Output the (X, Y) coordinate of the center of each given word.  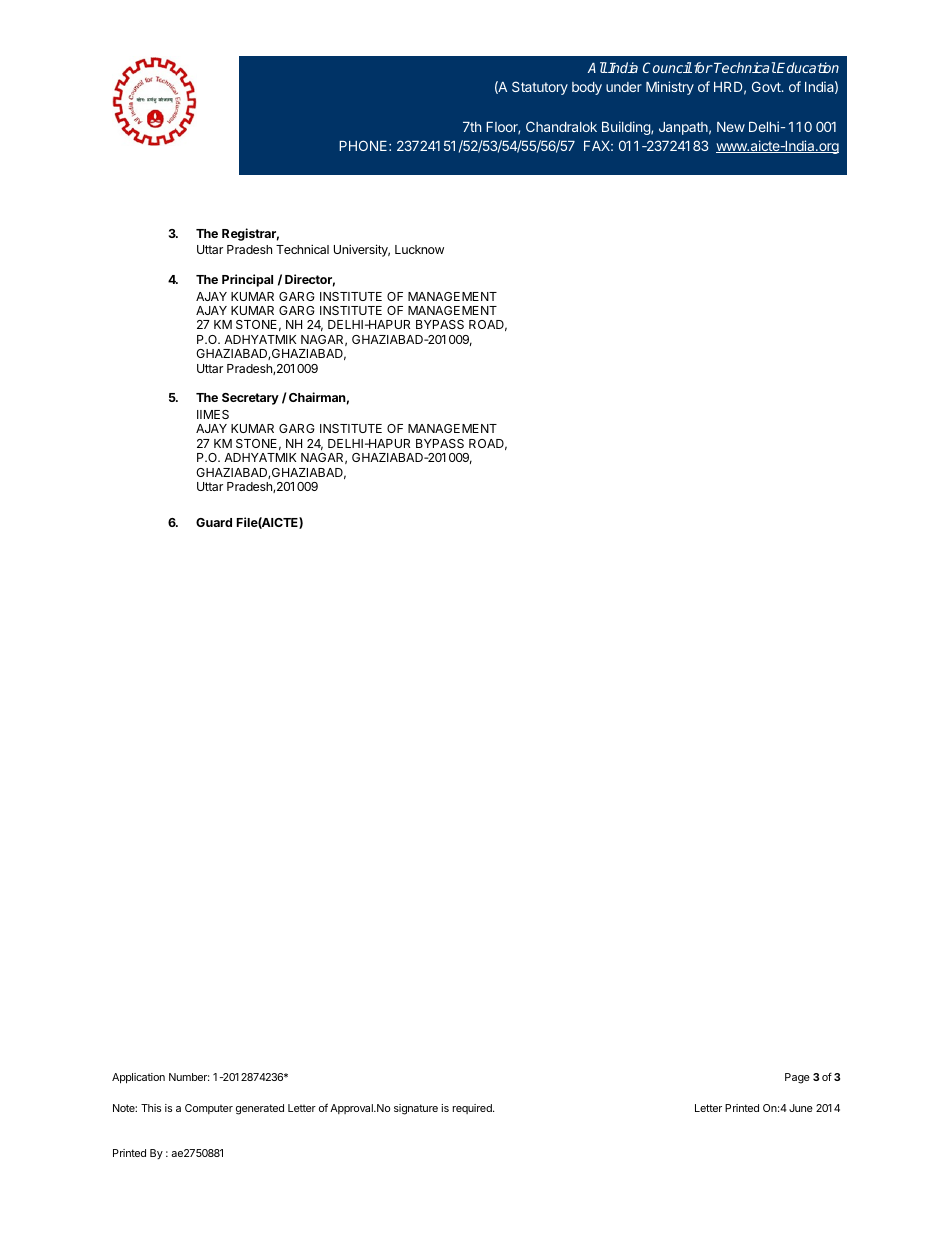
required (473, 1109)
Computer (209, 1109)
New (731, 127)
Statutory (540, 88)
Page (797, 1078)
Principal (247, 280)
